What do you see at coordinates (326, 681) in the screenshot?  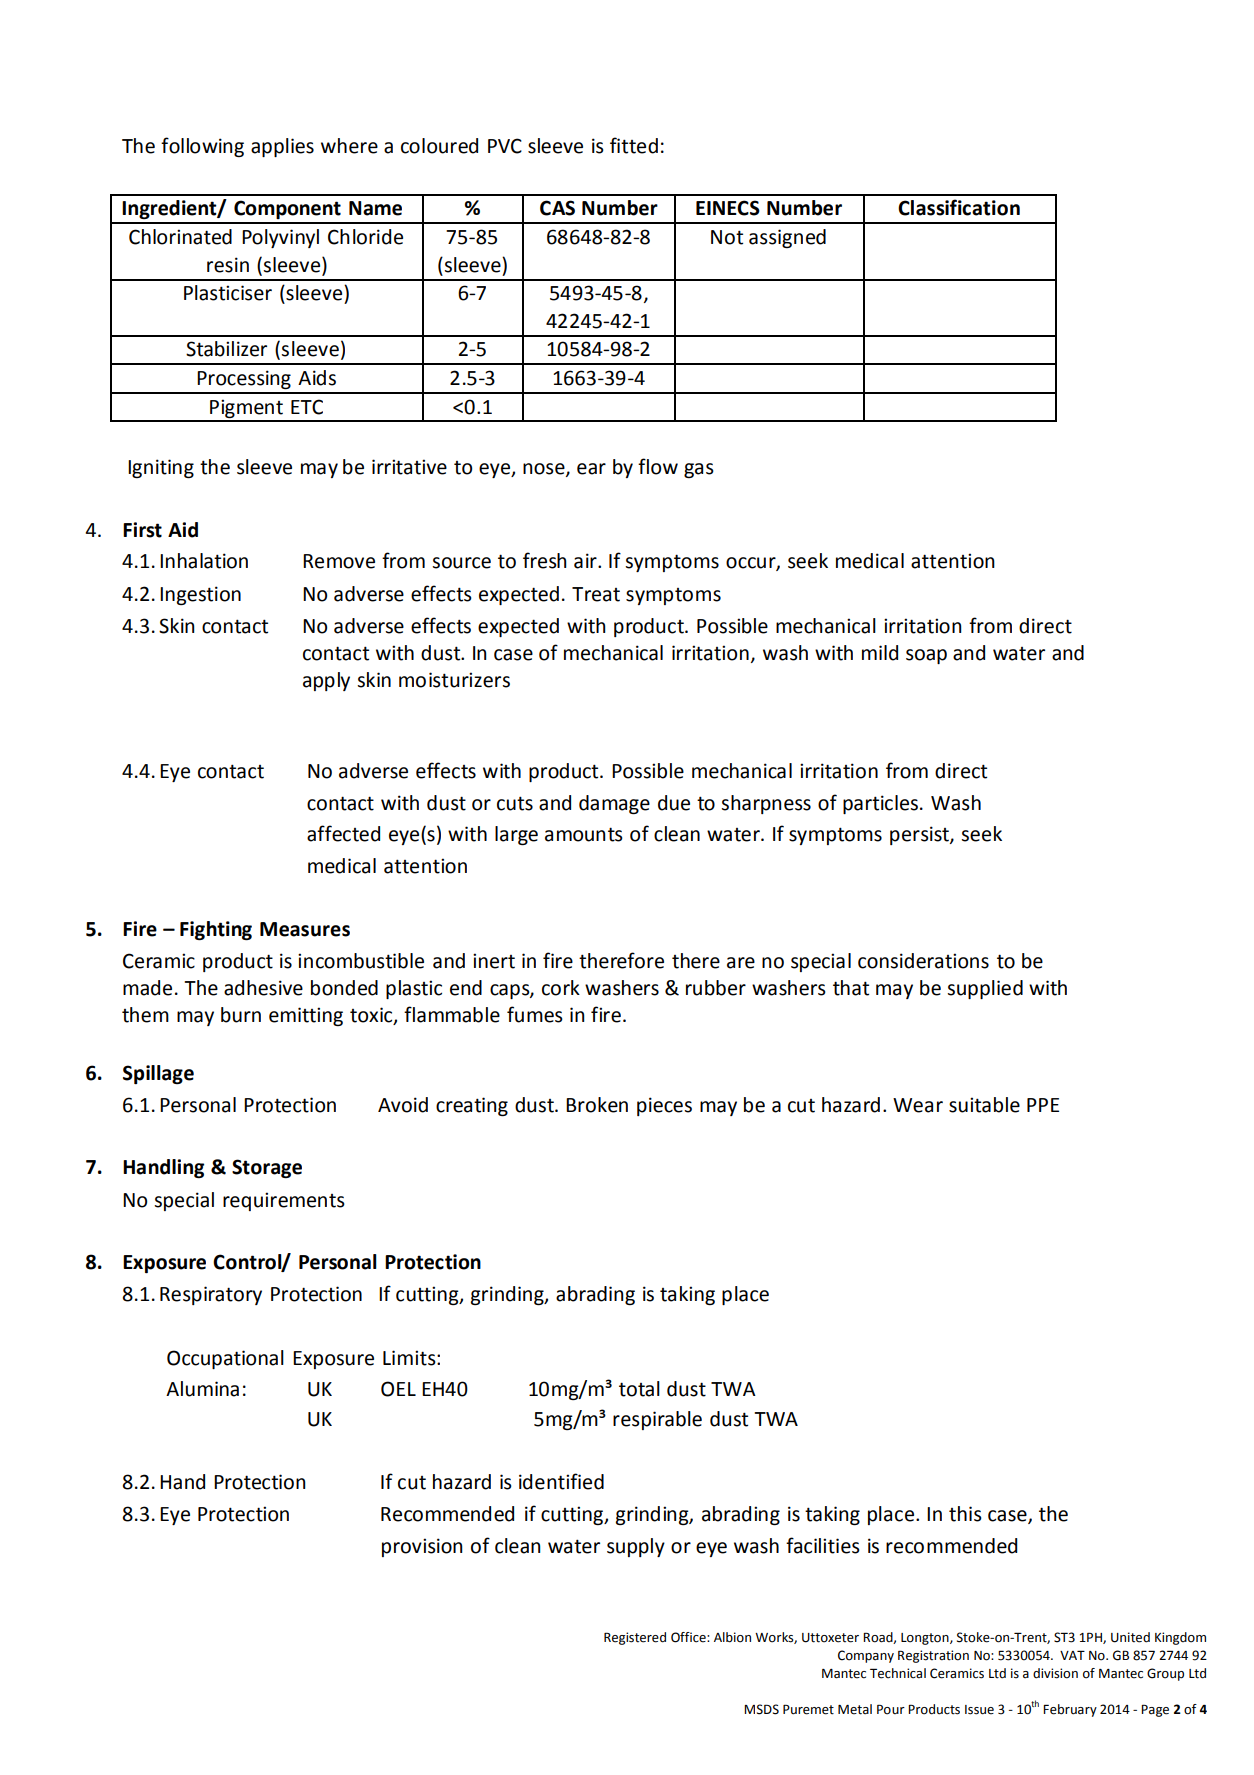 I see `apply` at bounding box center [326, 681].
